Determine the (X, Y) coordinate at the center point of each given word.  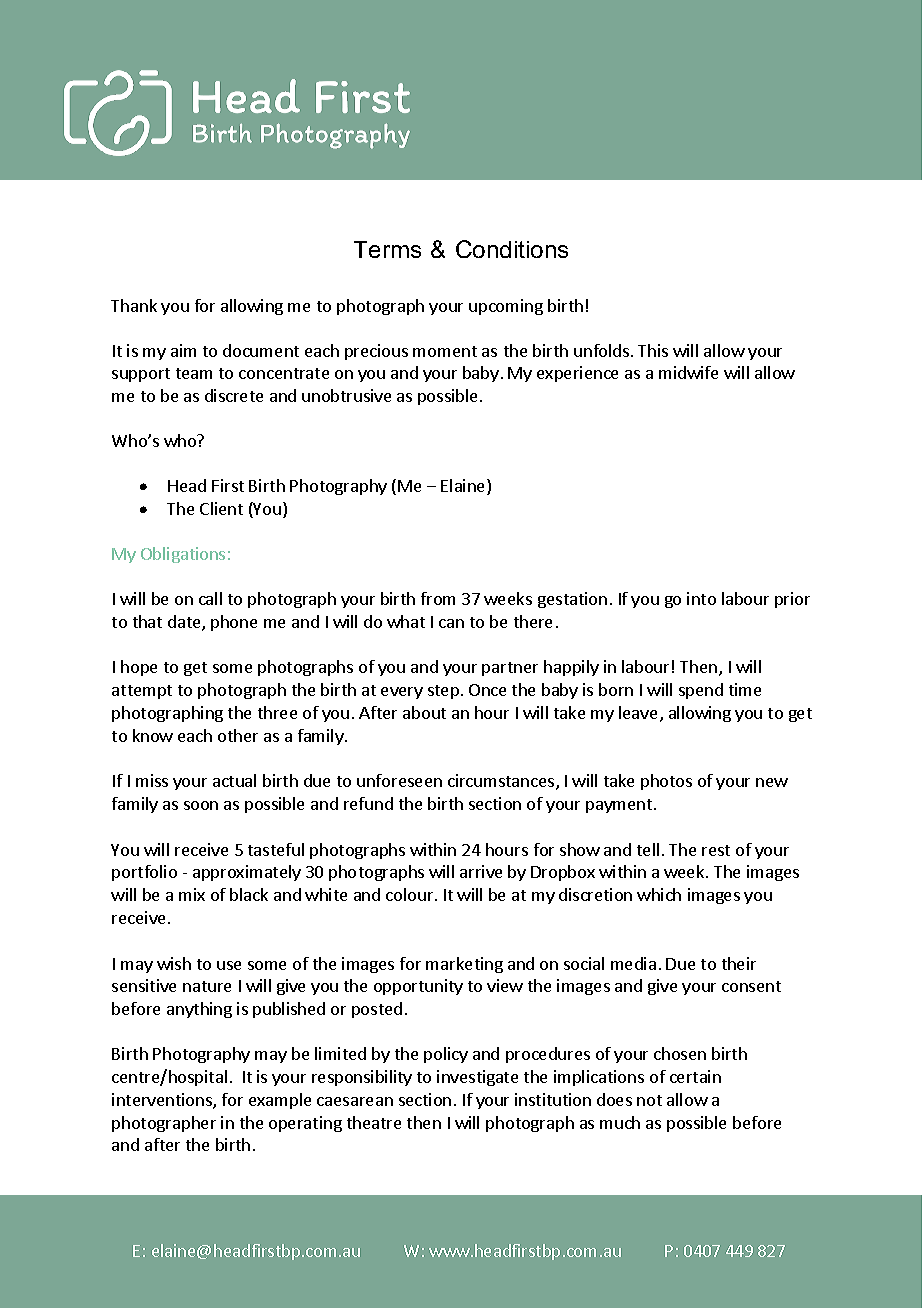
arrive (481, 871)
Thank (134, 305)
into (701, 598)
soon (201, 805)
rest (716, 850)
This (653, 350)
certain (695, 1076)
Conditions (512, 249)
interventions (163, 1101)
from (438, 598)
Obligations (183, 555)
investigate (477, 1078)
